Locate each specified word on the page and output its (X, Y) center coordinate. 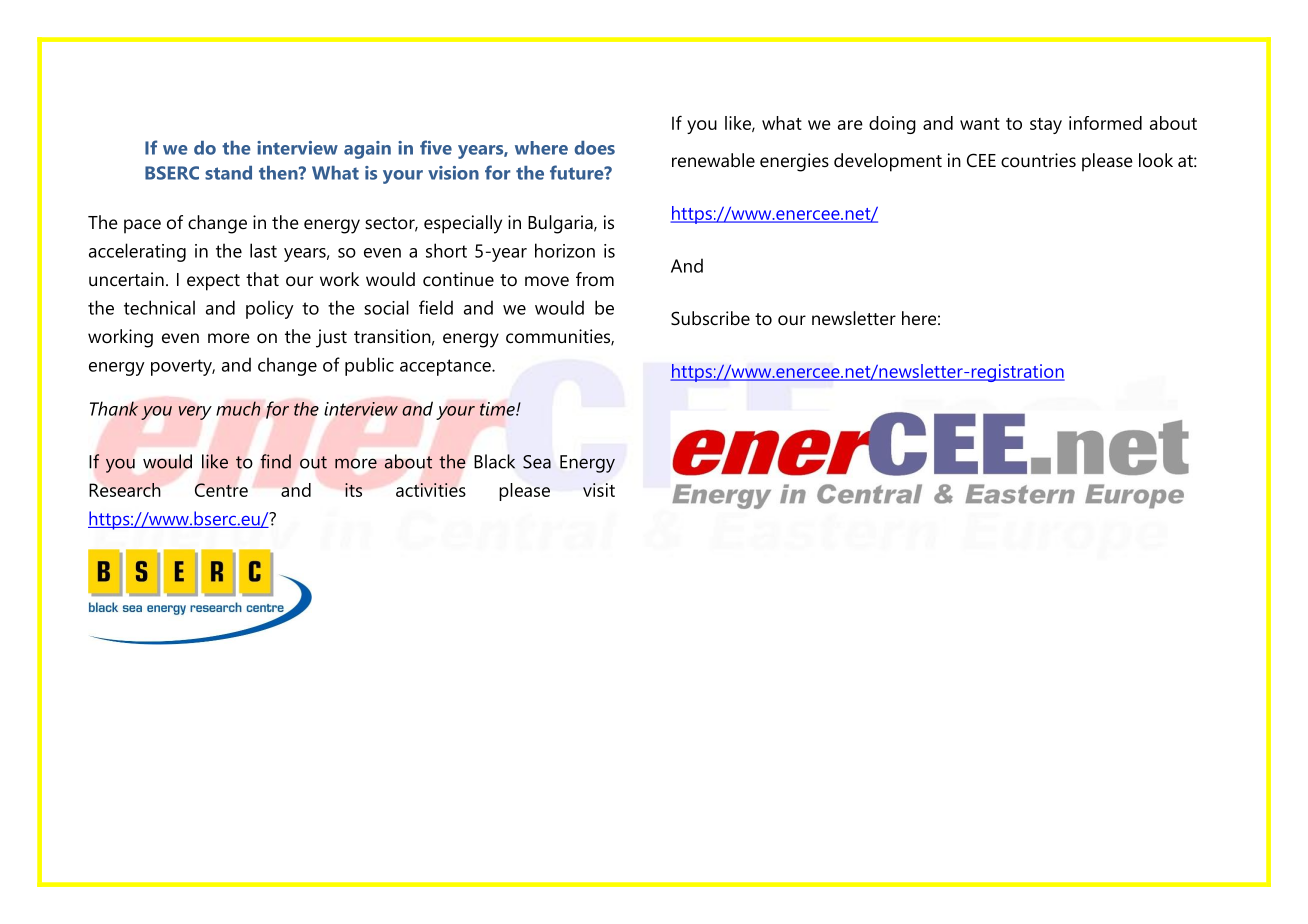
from (595, 279)
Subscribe (710, 318)
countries (1038, 160)
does (594, 148)
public (369, 366)
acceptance (446, 367)
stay (1046, 126)
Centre (221, 490)
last (263, 250)
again (367, 150)
